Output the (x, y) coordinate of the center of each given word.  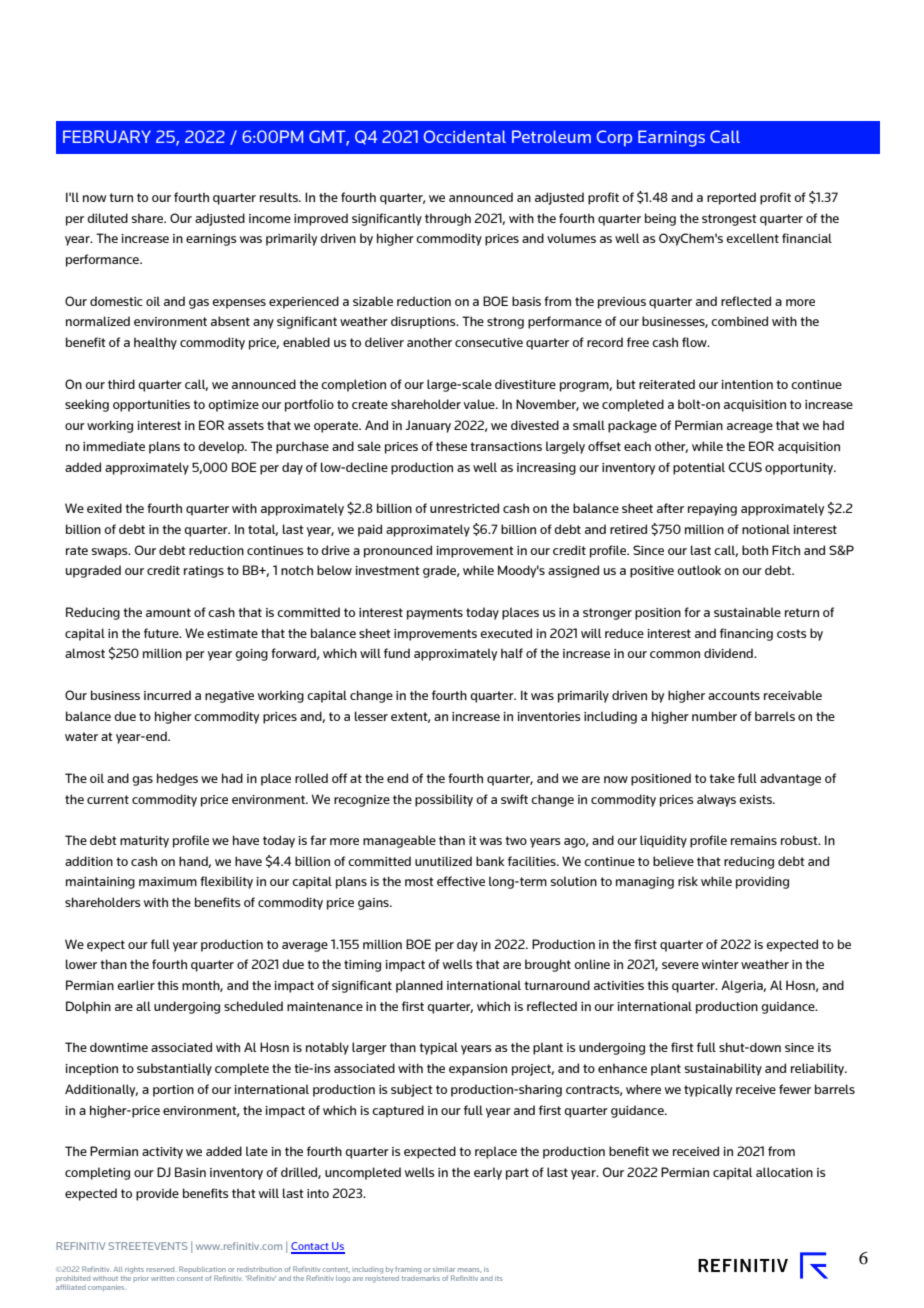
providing (762, 882)
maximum (168, 881)
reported (731, 198)
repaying (712, 510)
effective (461, 881)
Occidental (465, 136)
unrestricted (464, 508)
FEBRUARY (107, 136)
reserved (160, 1269)
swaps (111, 553)
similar (444, 1269)
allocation (784, 1172)
